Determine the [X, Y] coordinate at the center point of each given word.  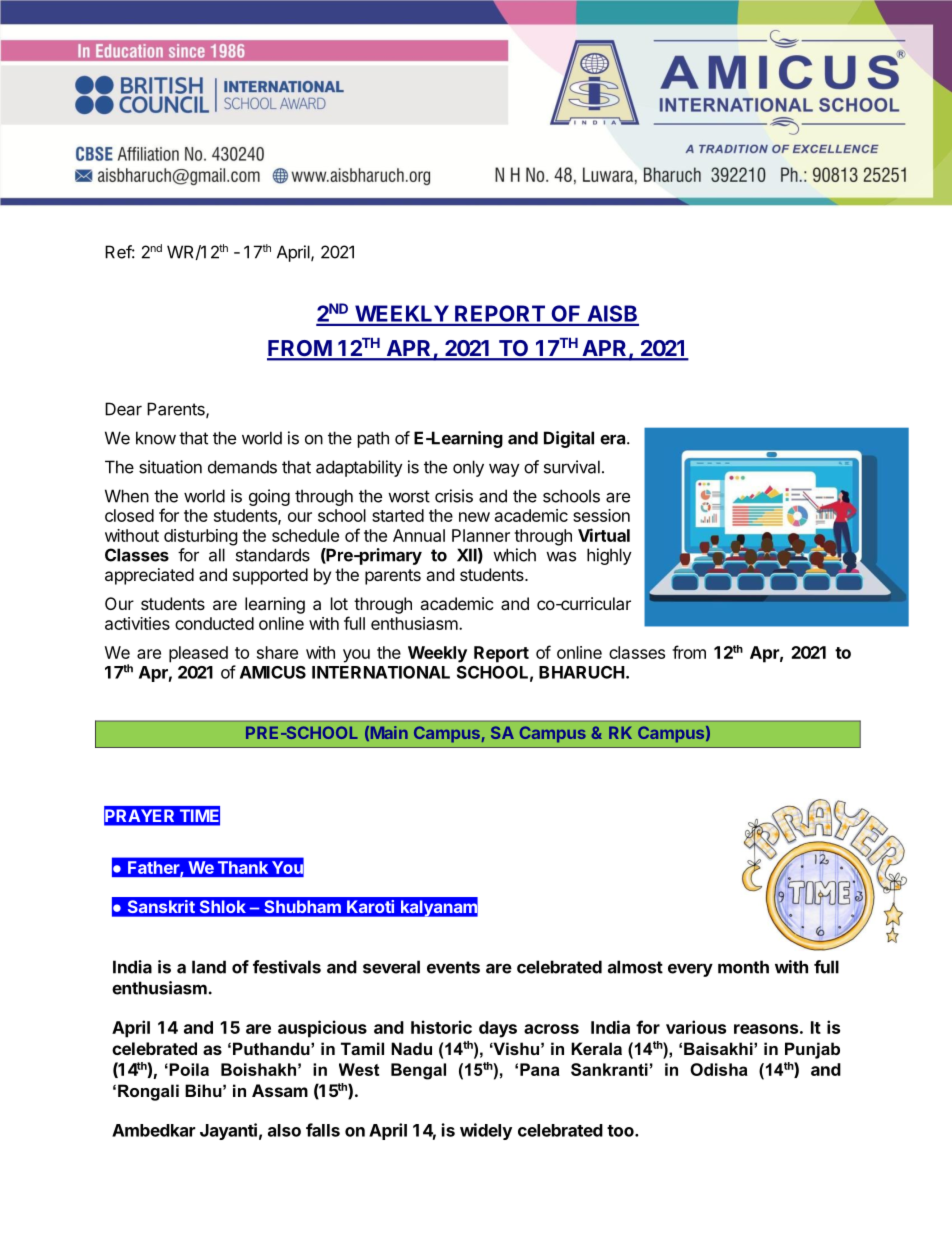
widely [486, 1131]
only [468, 468]
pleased [198, 654]
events [453, 967]
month [743, 967]
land [209, 967]
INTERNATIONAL [381, 672]
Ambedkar [153, 1130]
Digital [569, 439]
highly [609, 556]
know [156, 438]
